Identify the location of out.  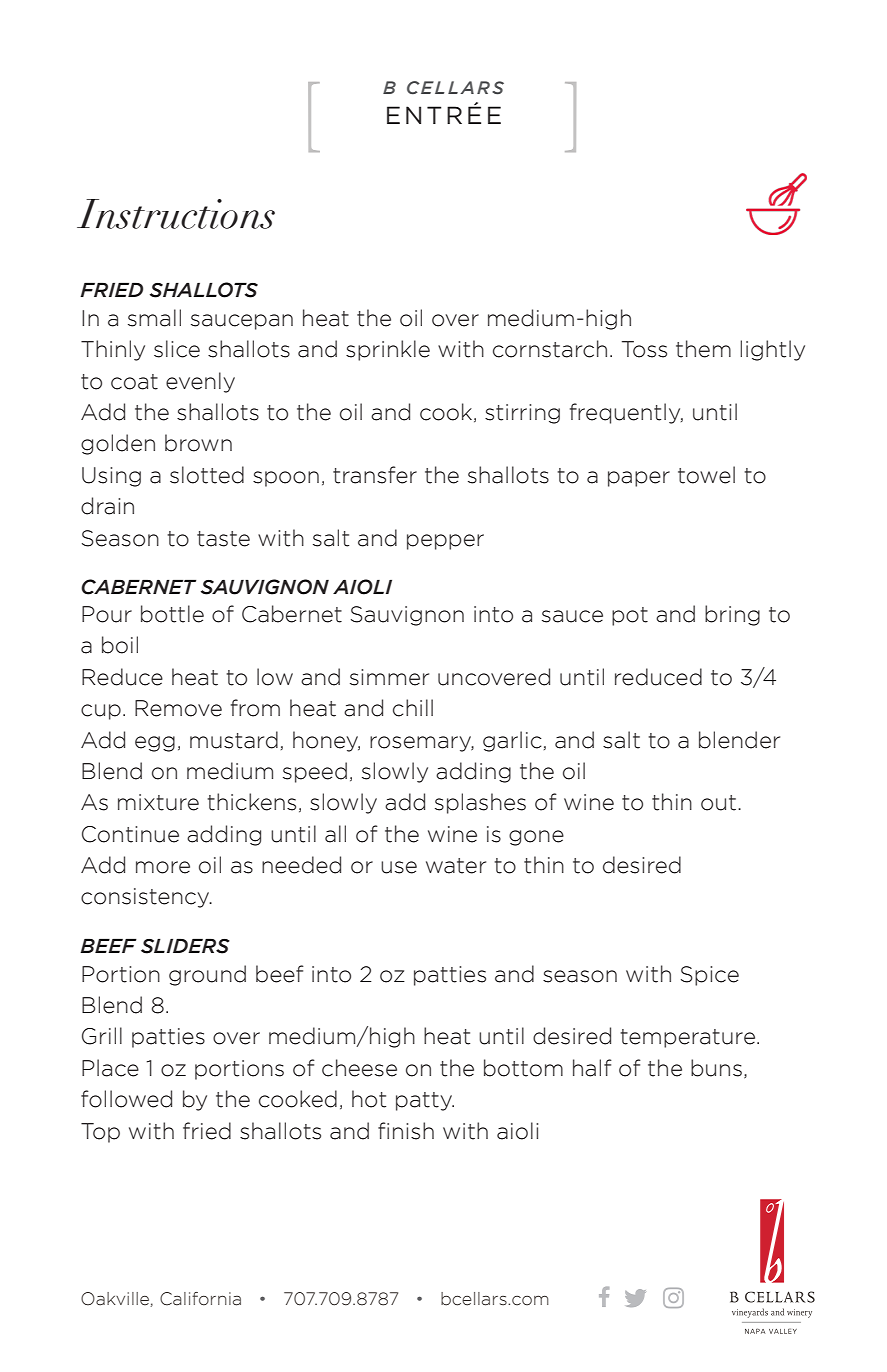
(718, 803).
